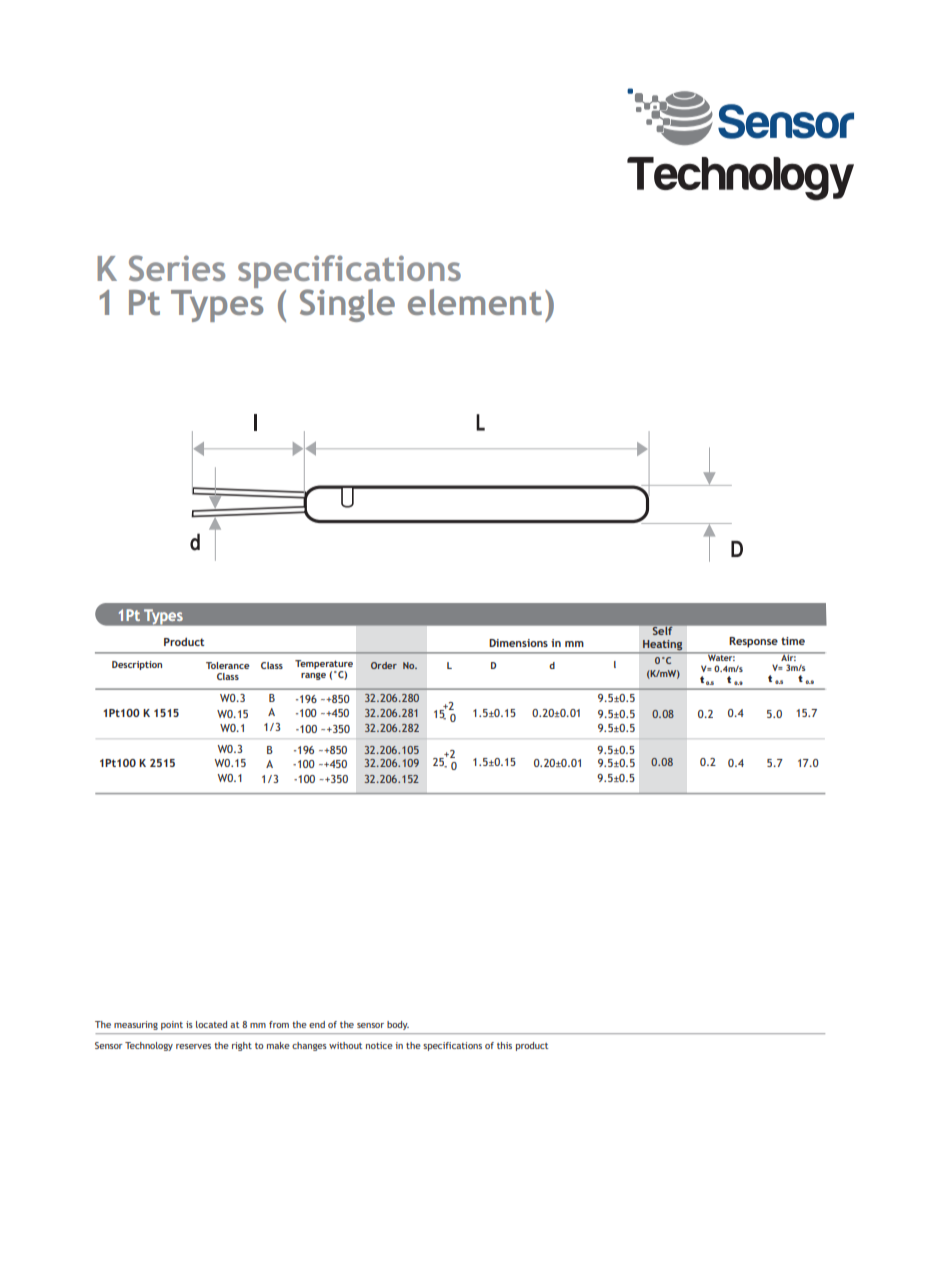 Image resolution: width=952 pixels, height=1270 pixels. I want to click on this, so click(504, 1045).
